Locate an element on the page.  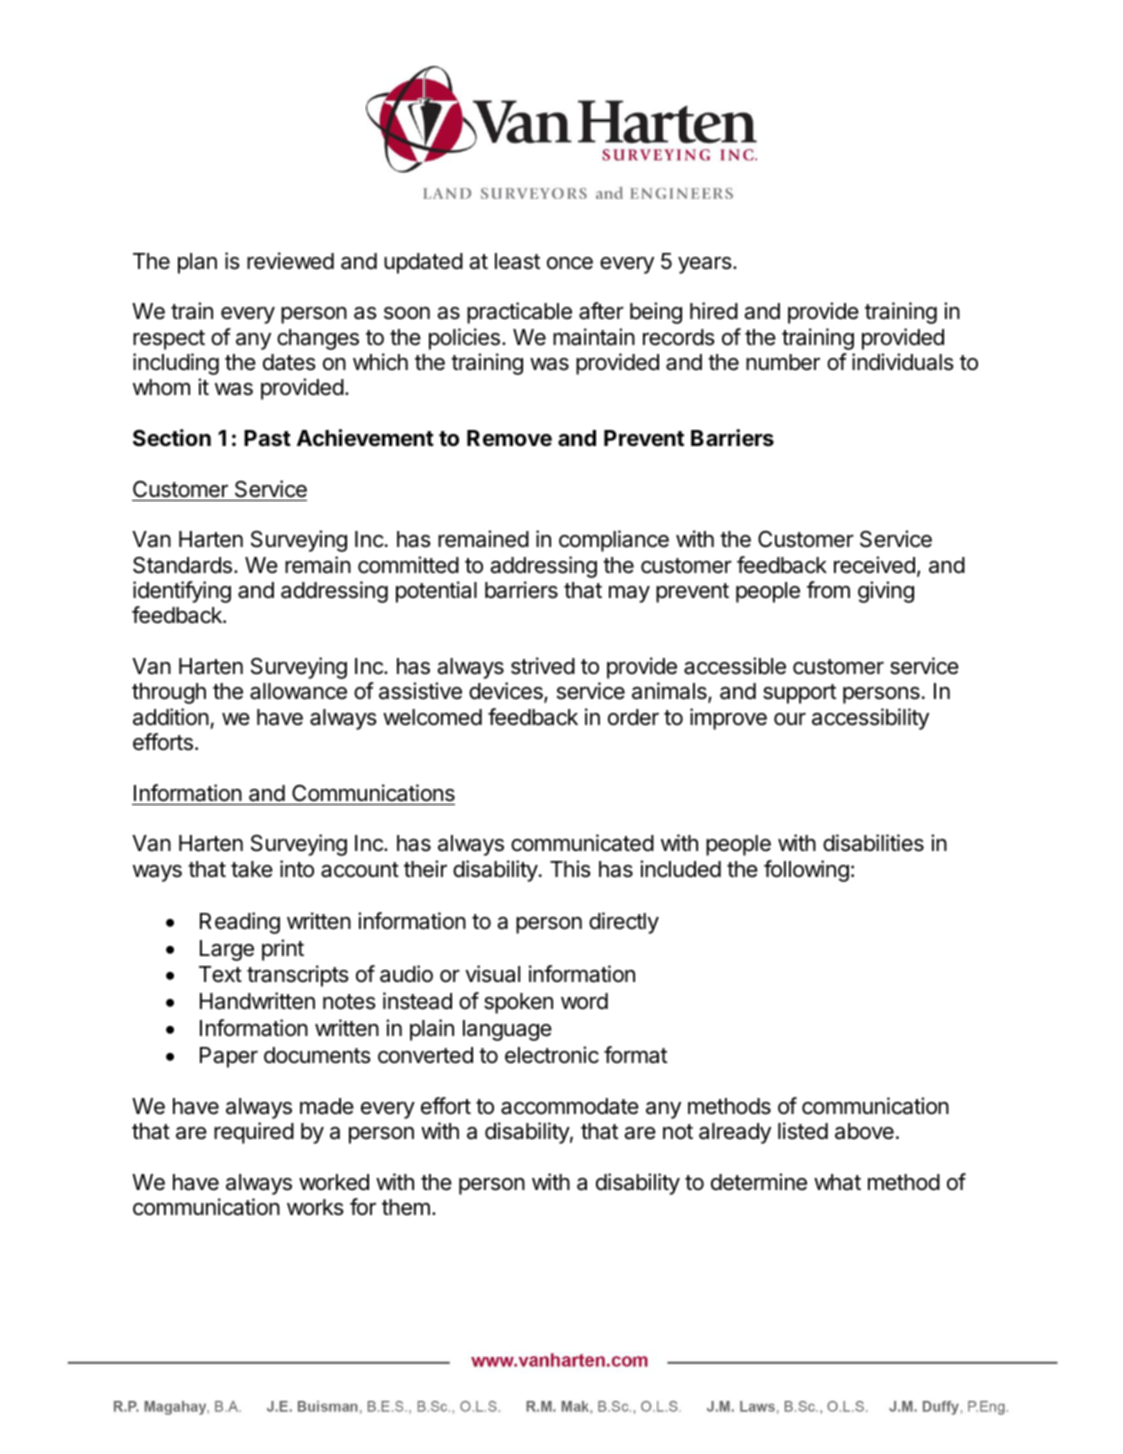
from is located at coordinates (828, 590).
